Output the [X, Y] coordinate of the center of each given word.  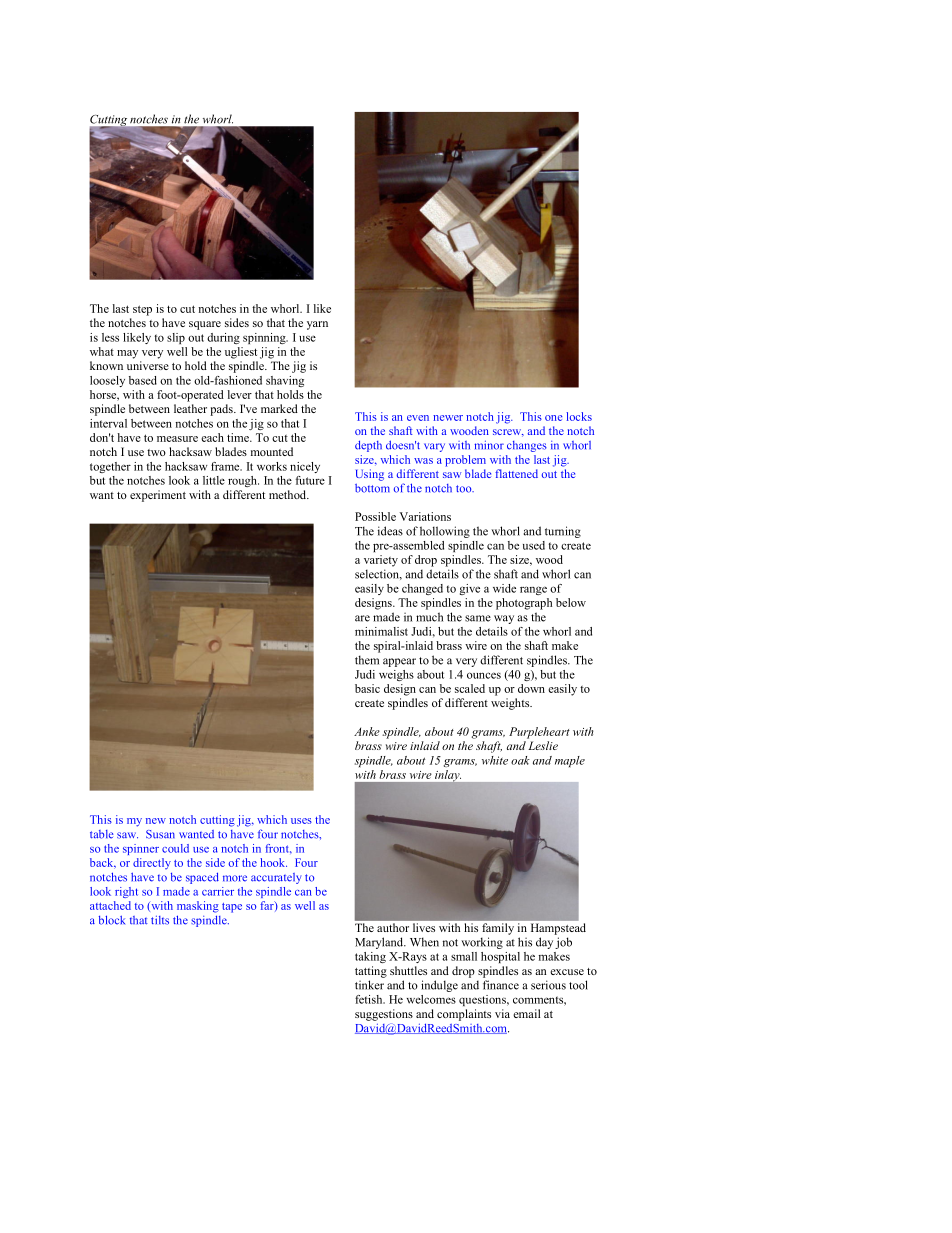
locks [579, 416]
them [367, 660]
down [531, 688]
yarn [317, 325]
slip [176, 338]
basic [367, 688]
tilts [160, 920]
